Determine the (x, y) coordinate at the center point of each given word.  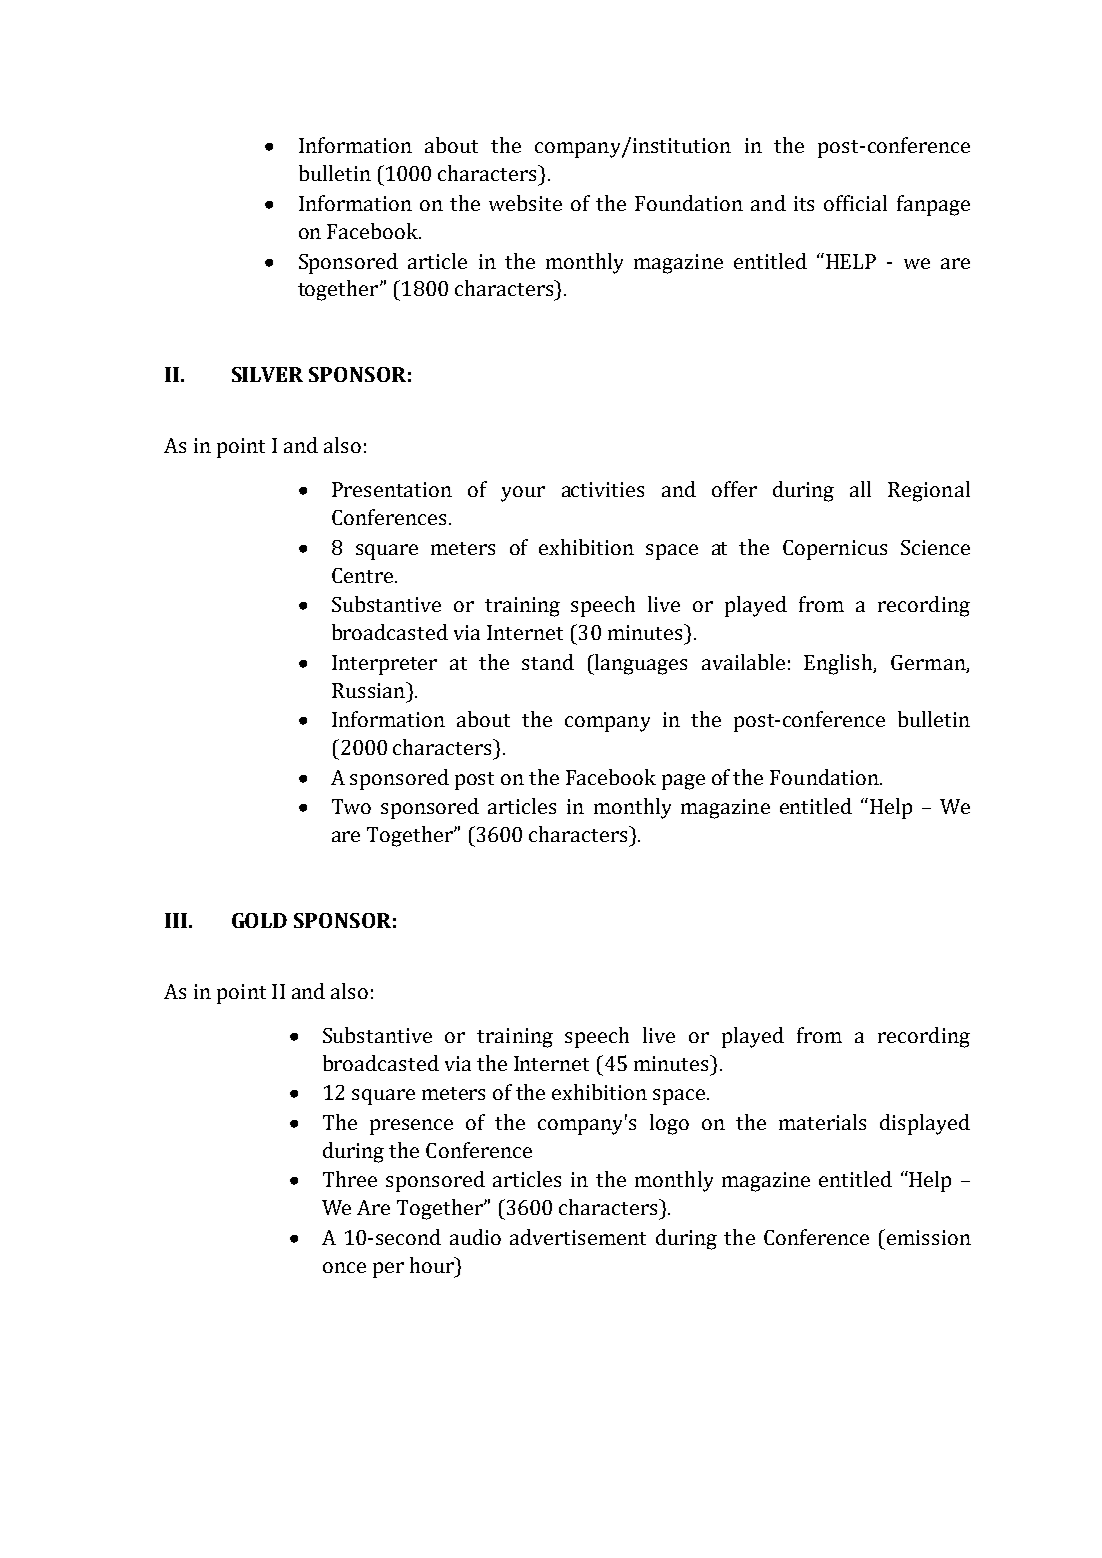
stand (548, 662)
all (860, 489)
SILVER (267, 374)
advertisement (578, 1237)
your (523, 494)
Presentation (392, 489)
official (855, 203)
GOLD (259, 920)
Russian (369, 690)
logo (669, 1124)
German (929, 663)
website (525, 203)
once (344, 1267)
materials (822, 1122)
